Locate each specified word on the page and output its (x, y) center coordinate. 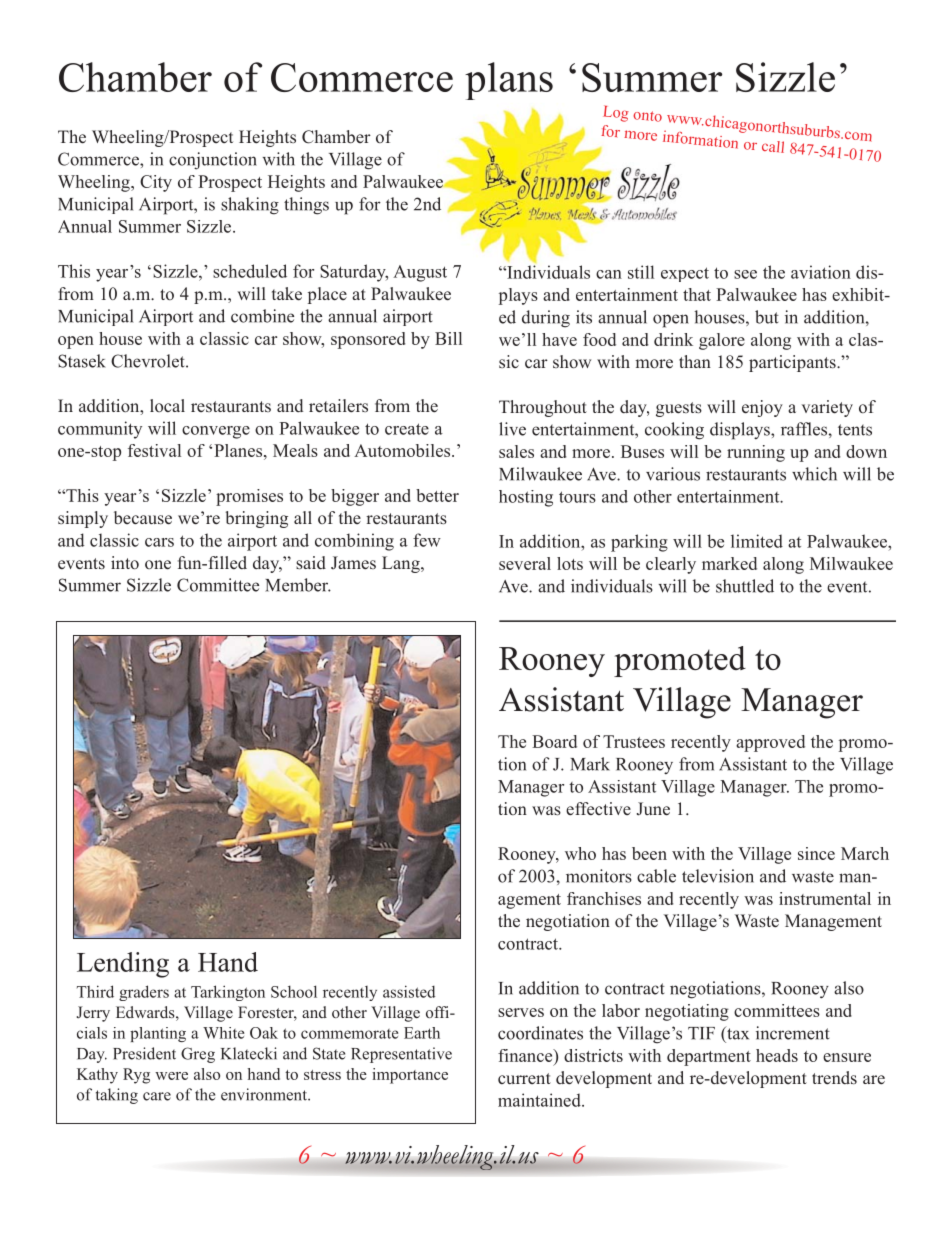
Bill (448, 338)
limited (757, 541)
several (525, 563)
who (580, 853)
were (171, 1076)
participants (793, 363)
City (156, 183)
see (745, 274)
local (167, 405)
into (125, 563)
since (816, 853)
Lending (123, 965)
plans (509, 81)
